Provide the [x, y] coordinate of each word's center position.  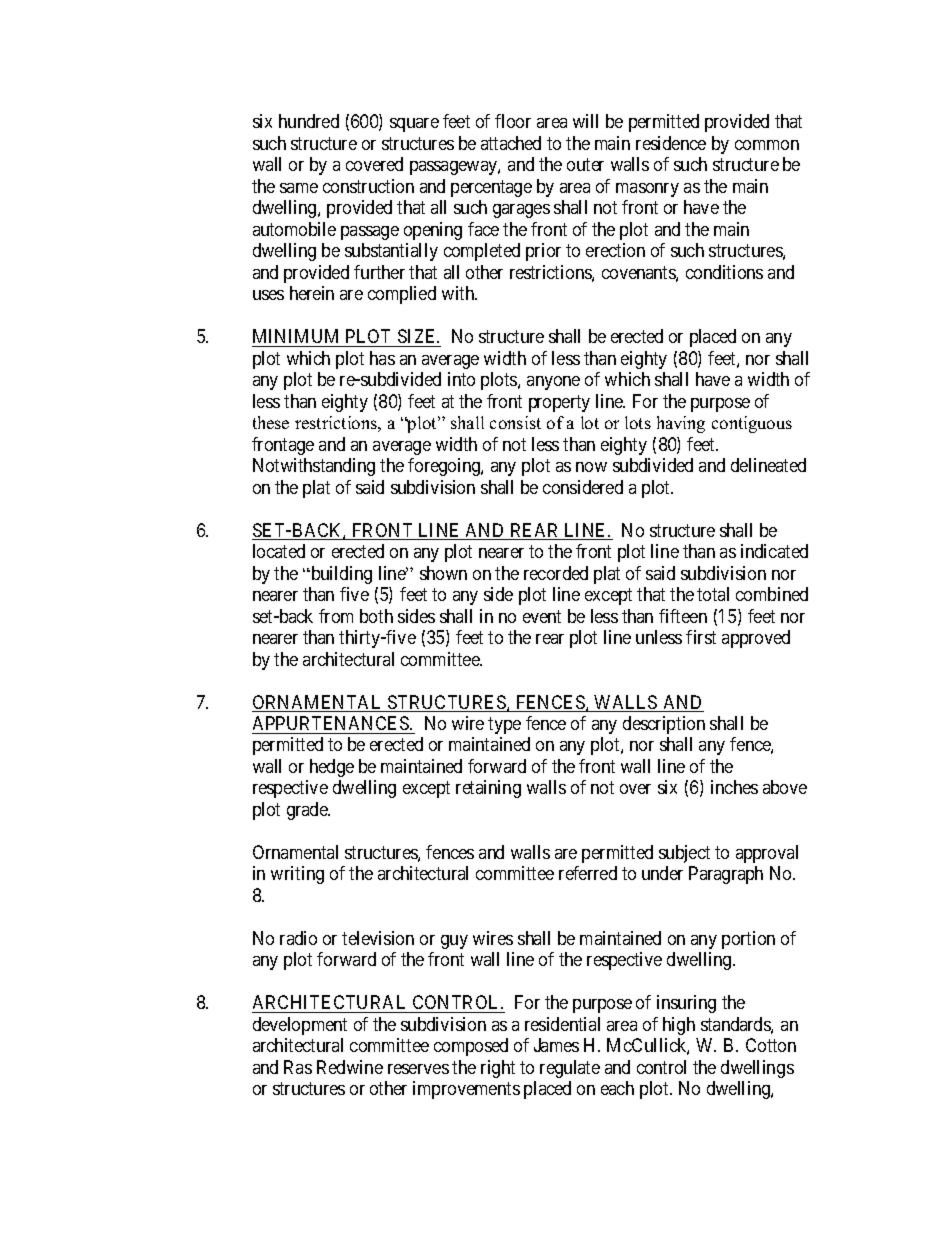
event [542, 616]
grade [308, 811]
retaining [488, 789]
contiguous [752, 424]
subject [684, 854]
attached [511, 143]
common [767, 145]
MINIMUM [297, 338]
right [498, 1069]
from [336, 616]
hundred [309, 121]
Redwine [350, 1067]
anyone [553, 383]
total [713, 594]
